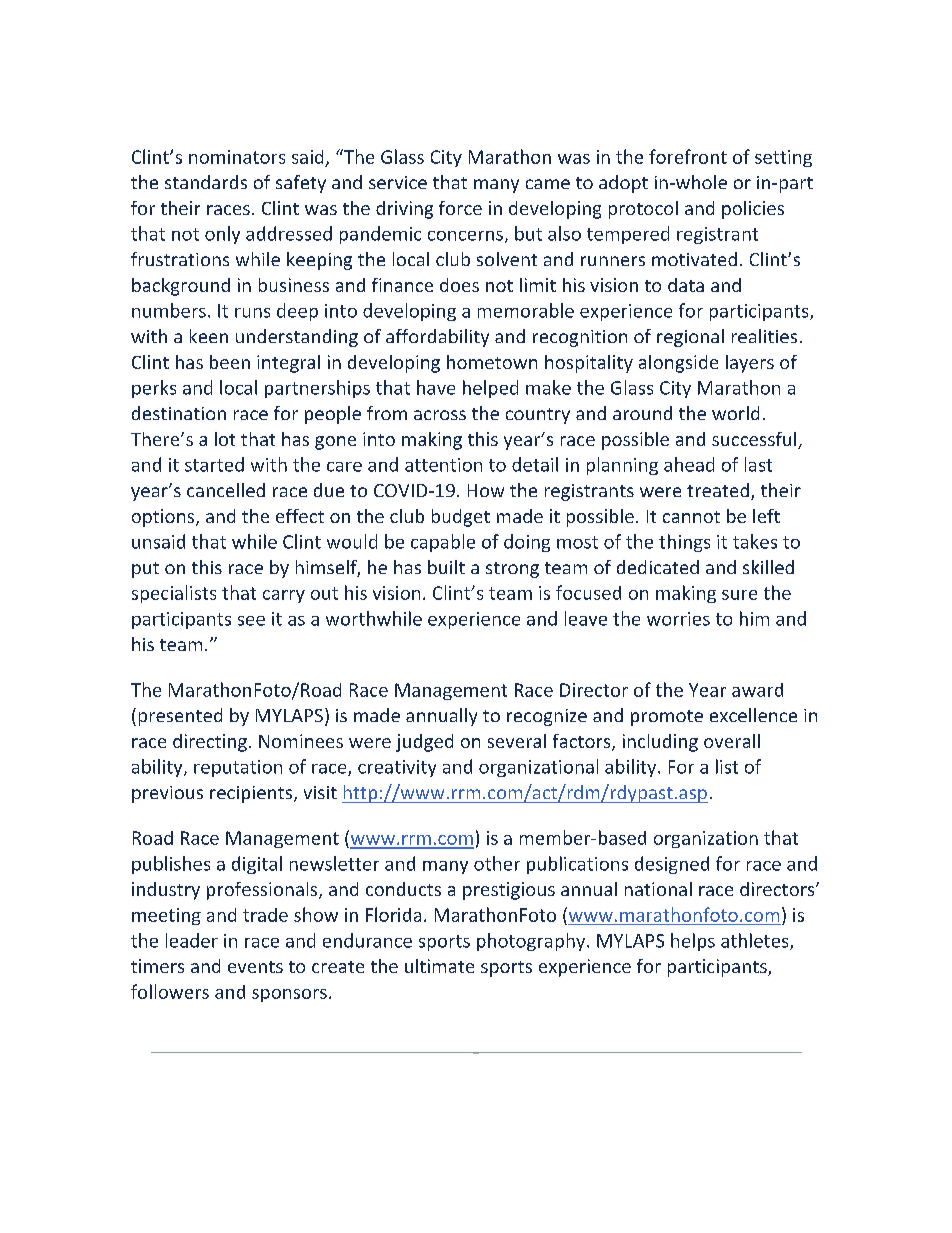 This screenshot has height=1233, width=952. I want to click on helps, so click(693, 942).
